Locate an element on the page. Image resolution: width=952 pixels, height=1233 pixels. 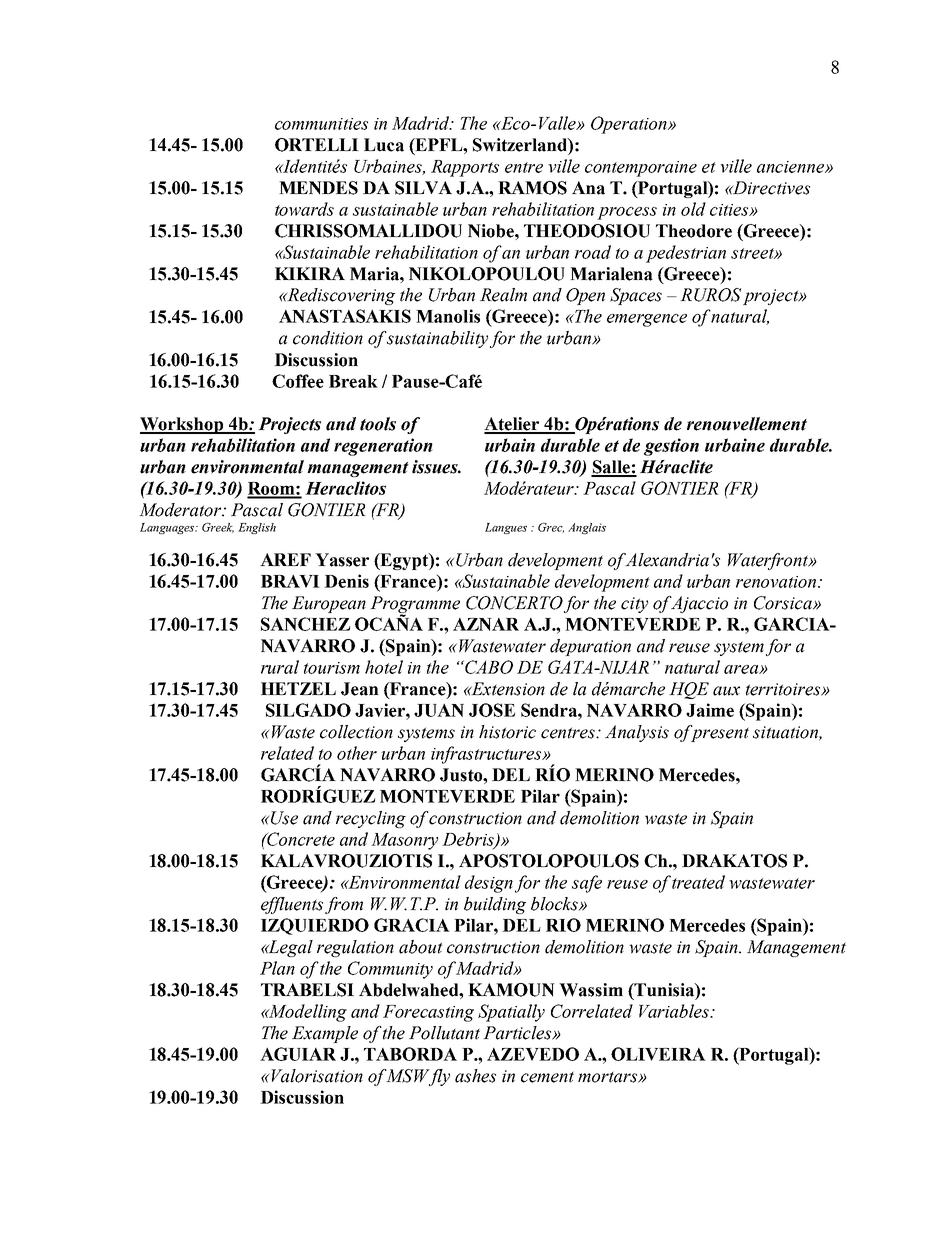
effluents is located at coordinates (292, 905).
